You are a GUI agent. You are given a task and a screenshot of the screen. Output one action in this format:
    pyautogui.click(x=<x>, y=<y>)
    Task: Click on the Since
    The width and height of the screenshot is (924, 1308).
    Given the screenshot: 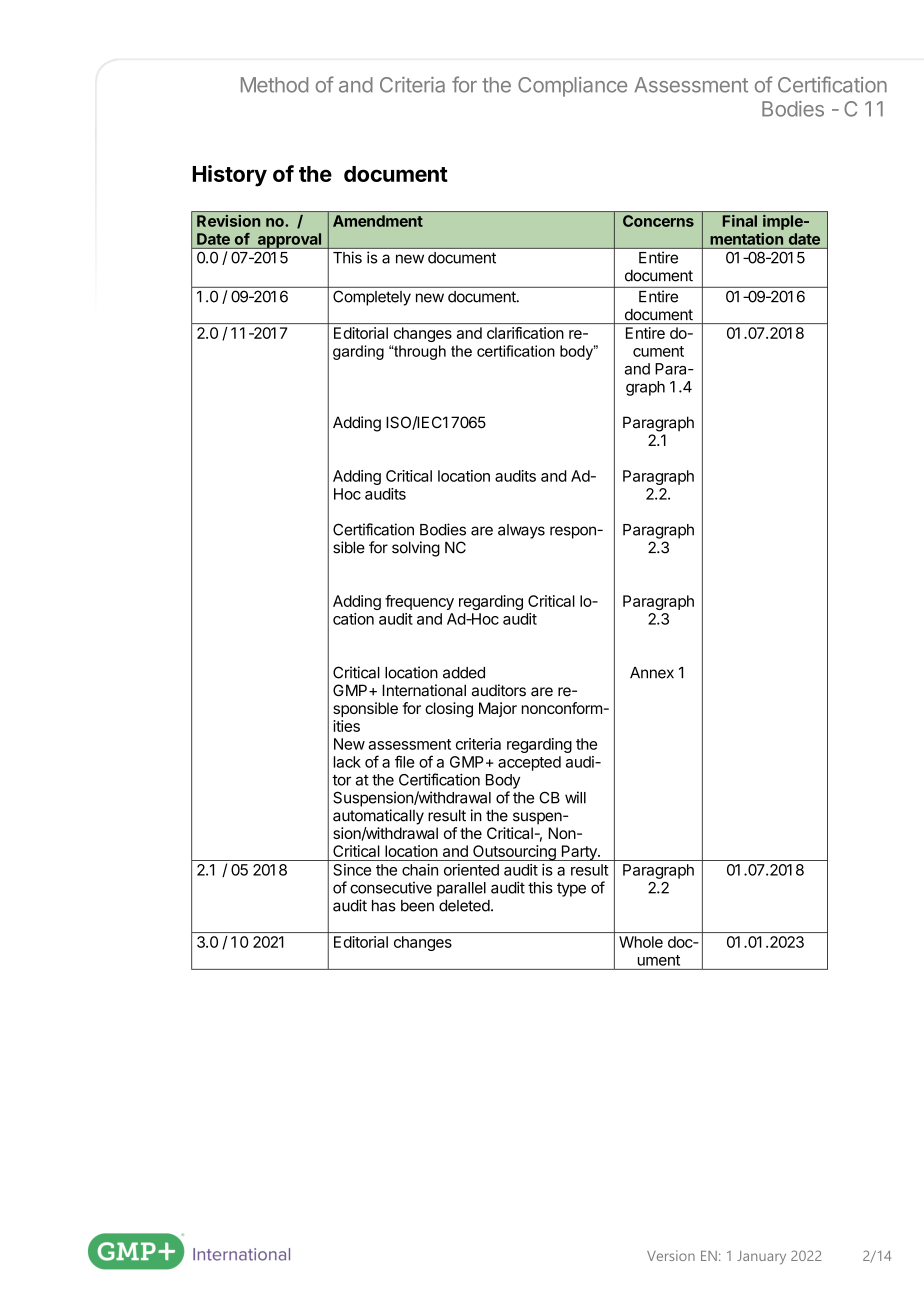 What is the action you would take?
    pyautogui.click(x=352, y=870)
